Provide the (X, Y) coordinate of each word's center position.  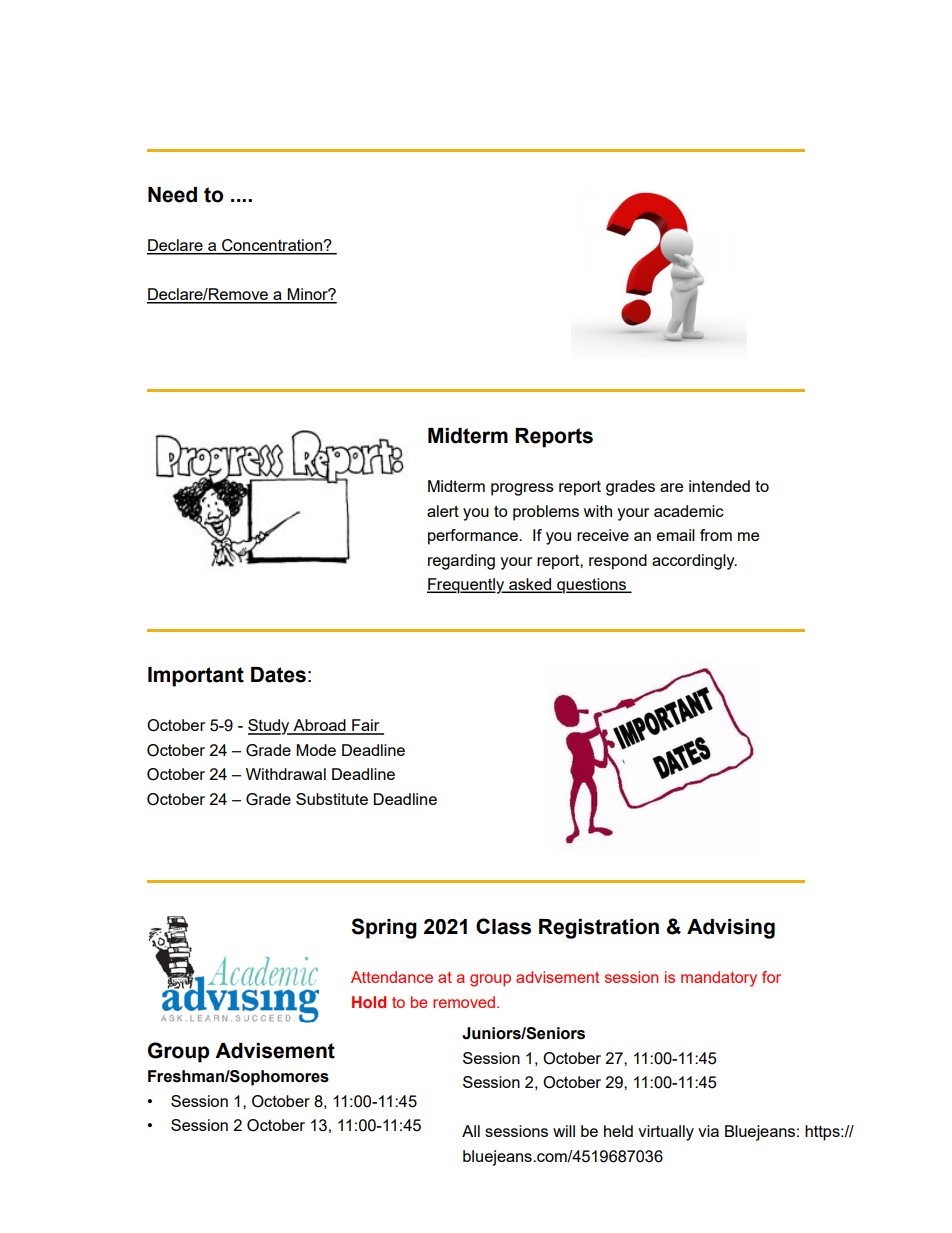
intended (719, 486)
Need (172, 195)
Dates (278, 675)
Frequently (467, 586)
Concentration (272, 246)
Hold (369, 1002)
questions (592, 586)
